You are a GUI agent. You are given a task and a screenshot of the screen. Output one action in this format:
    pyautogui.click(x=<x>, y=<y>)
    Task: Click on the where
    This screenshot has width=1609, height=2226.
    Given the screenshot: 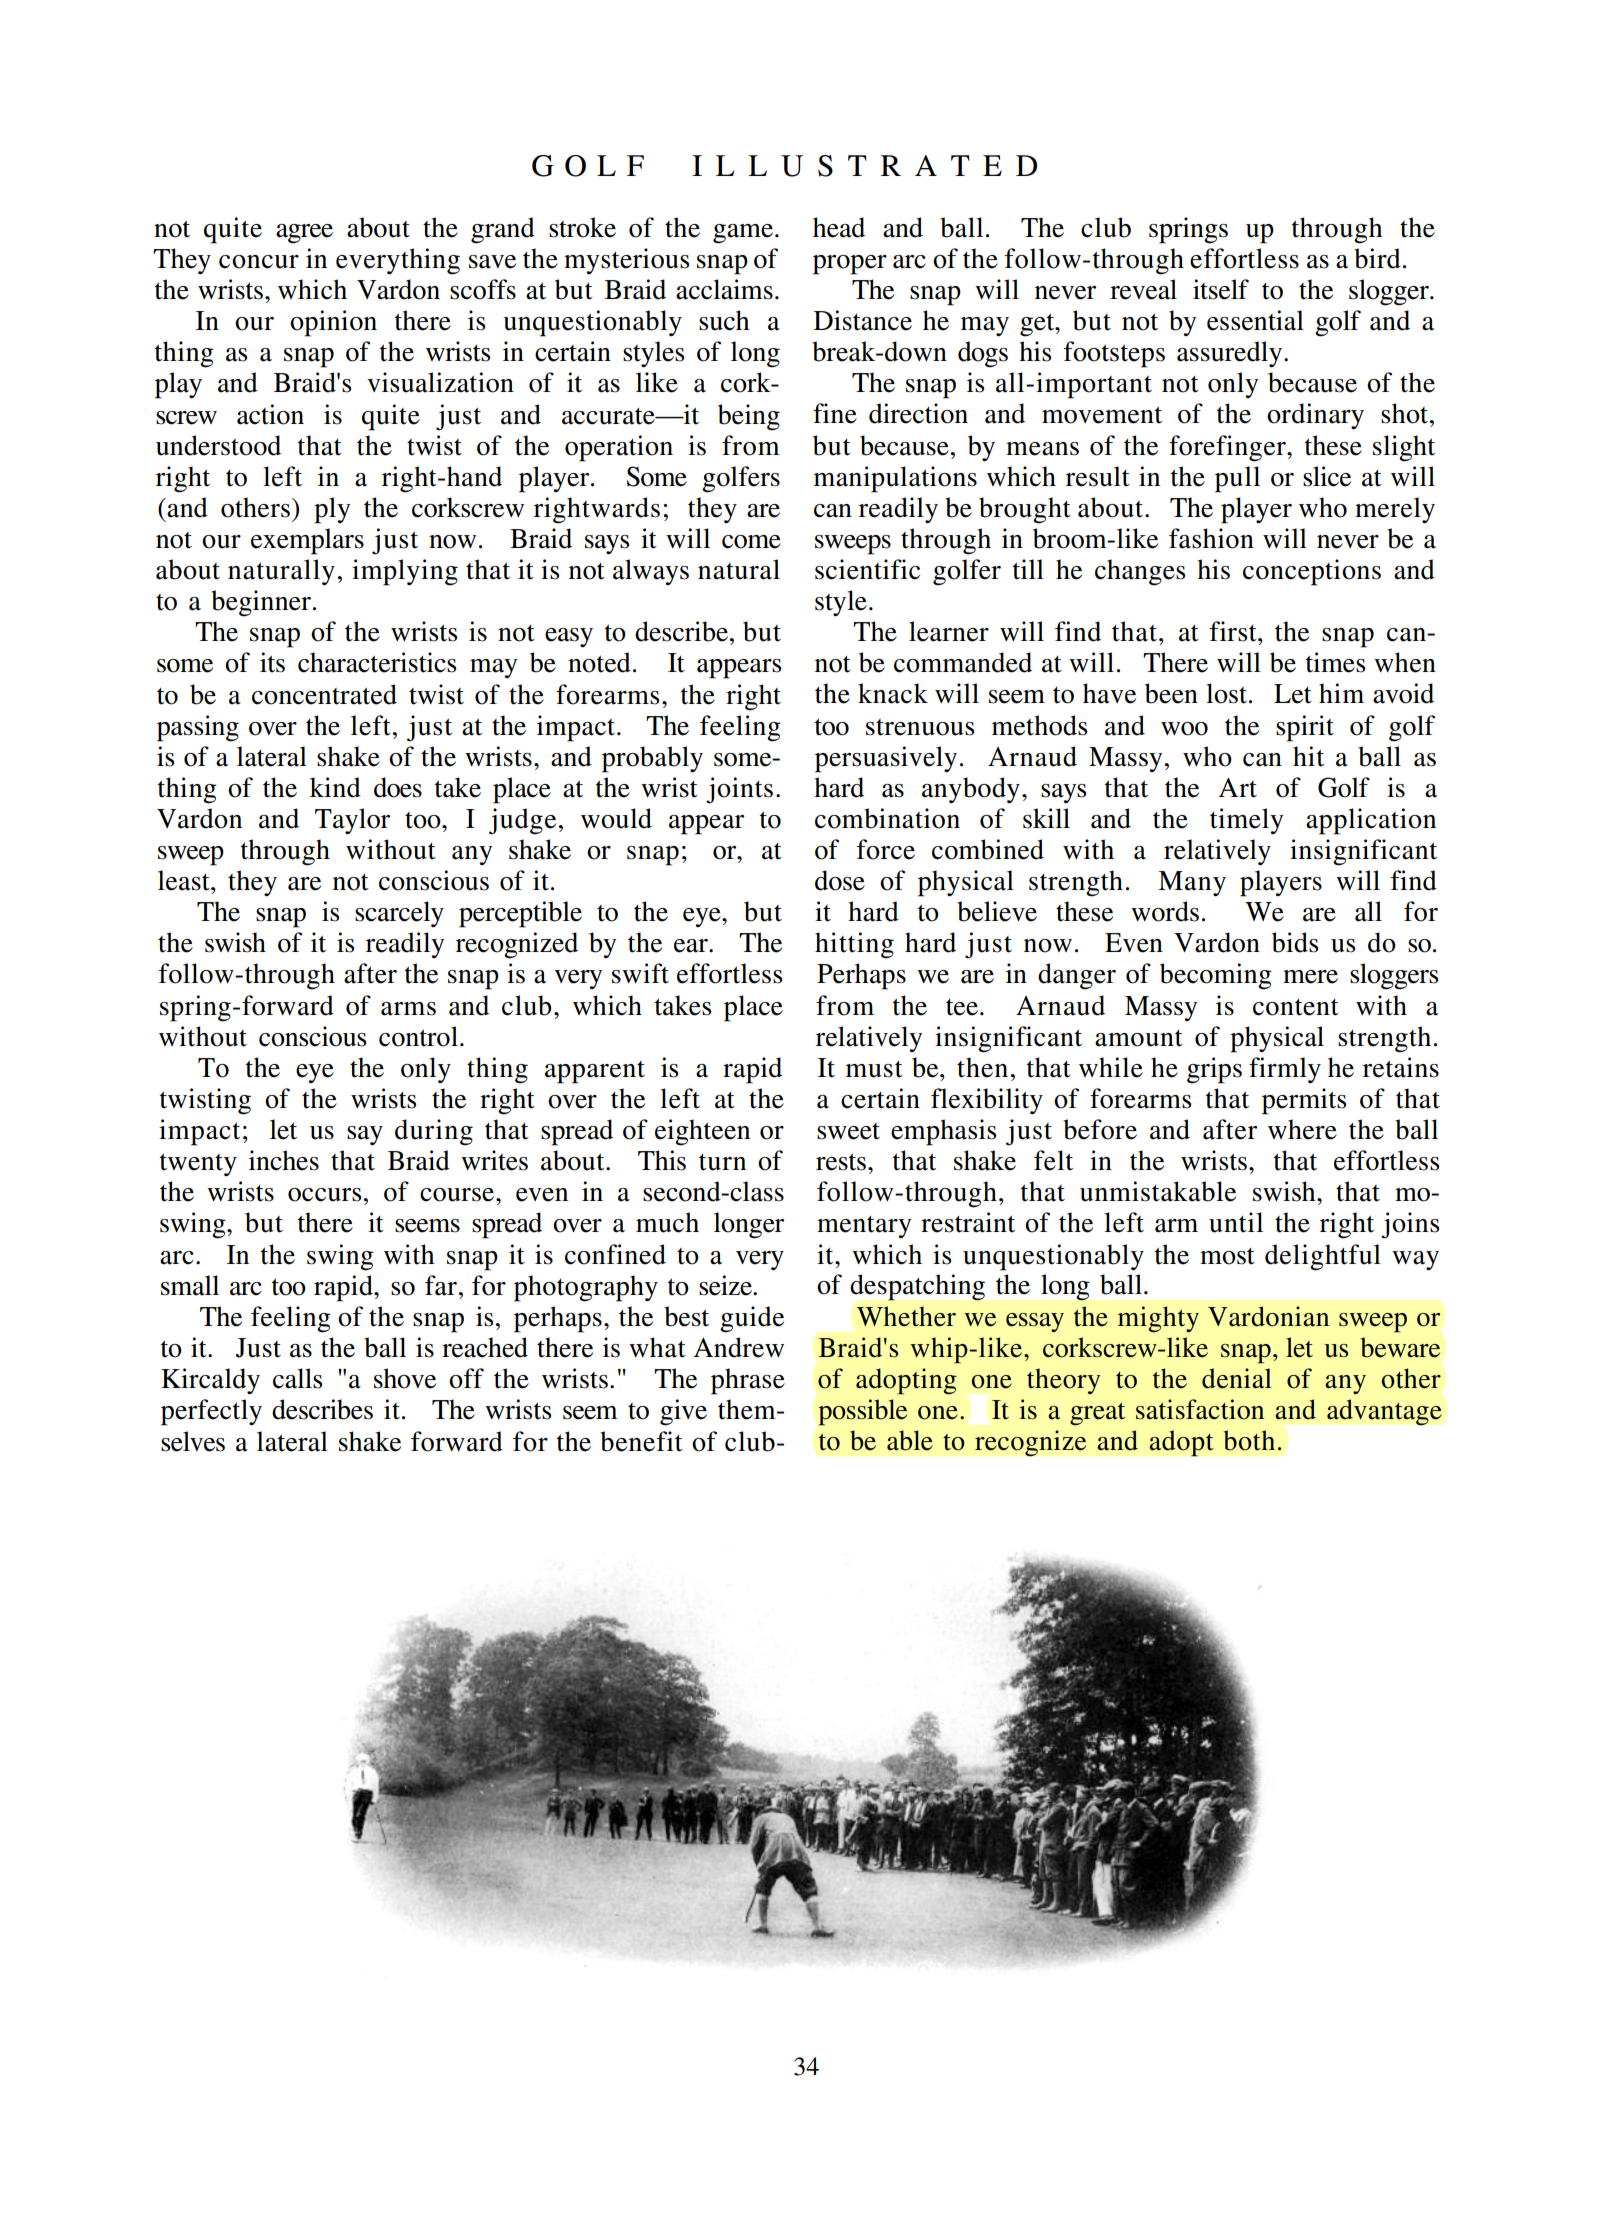 What is the action you would take?
    pyautogui.click(x=1302, y=1129)
